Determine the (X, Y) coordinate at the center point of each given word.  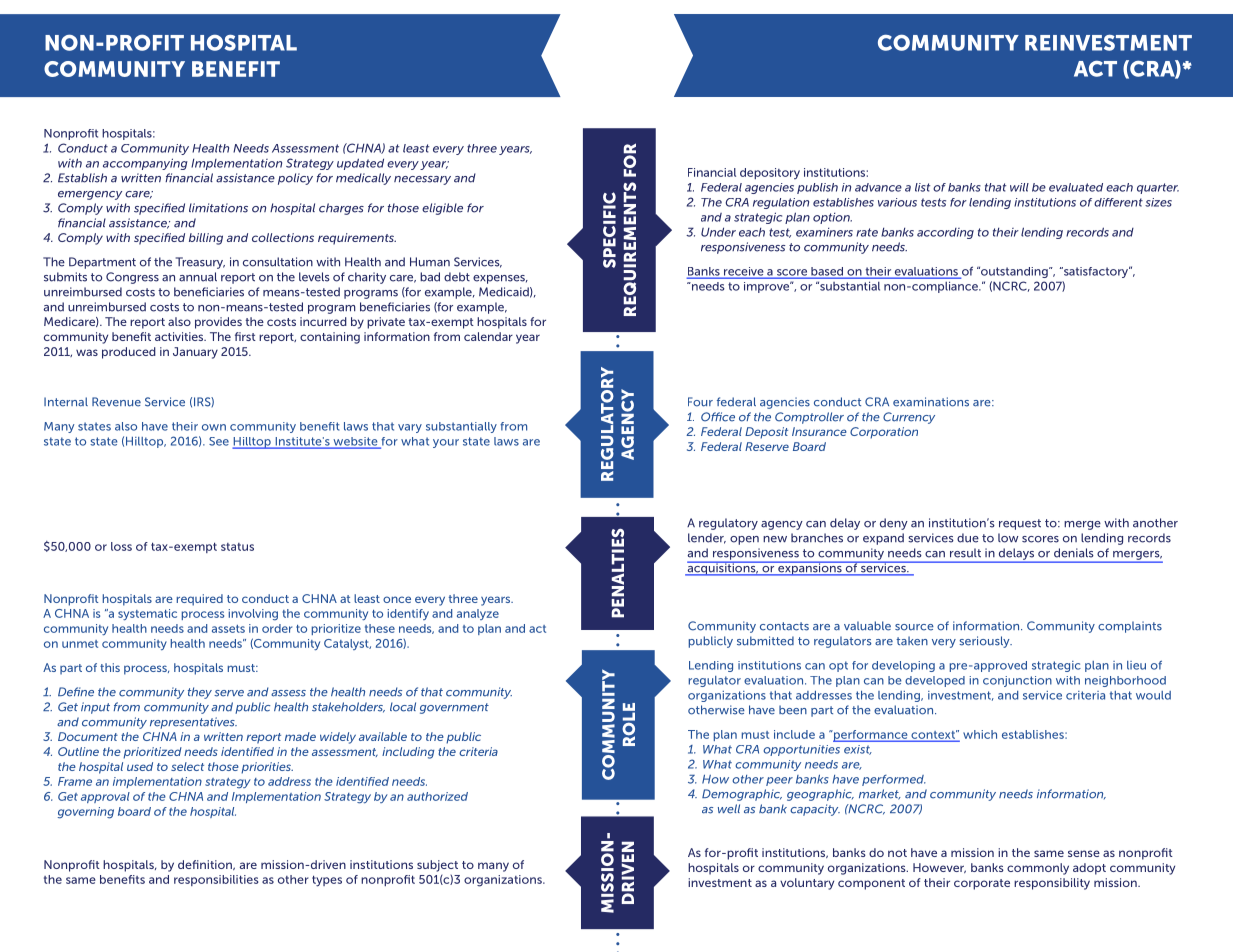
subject (437, 866)
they (200, 693)
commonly (1038, 869)
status (237, 547)
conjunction (1017, 681)
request (1020, 524)
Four (700, 402)
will (1019, 187)
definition (206, 865)
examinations (931, 402)
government (454, 708)
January (195, 353)
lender (707, 538)
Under (718, 232)
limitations (218, 208)
